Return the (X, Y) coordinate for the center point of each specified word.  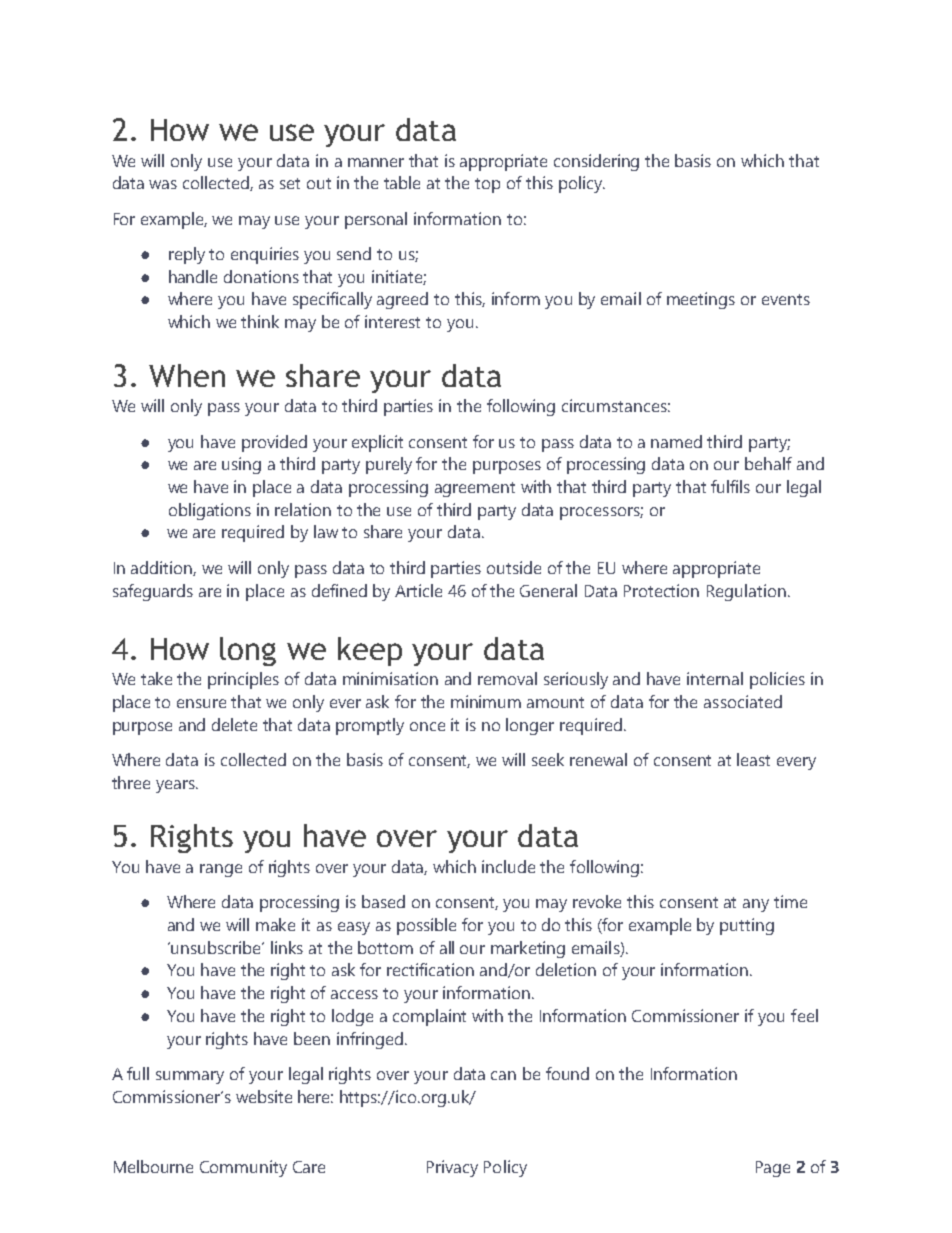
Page (773, 1169)
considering (596, 162)
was (163, 184)
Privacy (452, 1168)
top (487, 185)
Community (243, 1168)
